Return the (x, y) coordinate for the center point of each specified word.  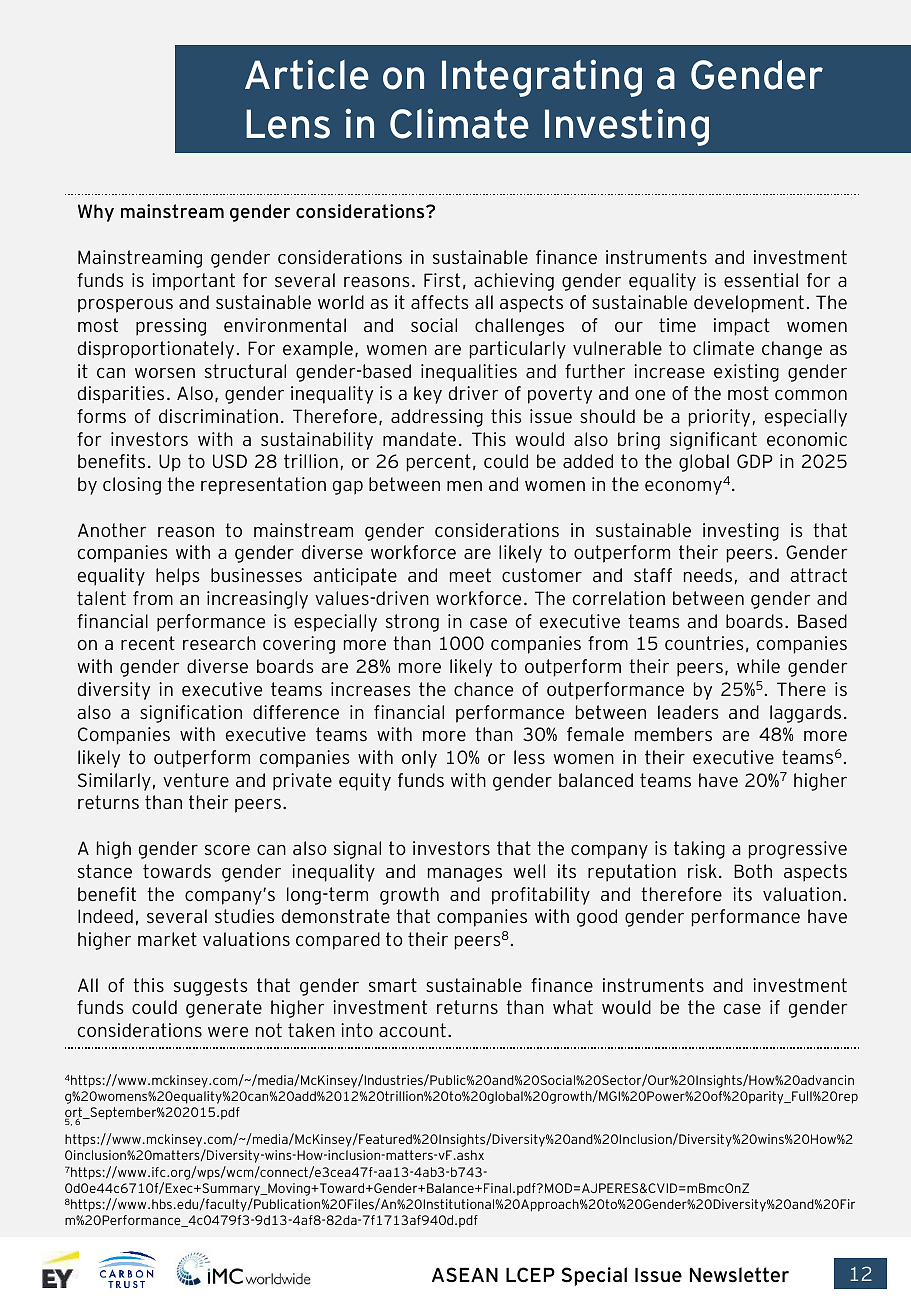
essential (761, 280)
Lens (288, 124)
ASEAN (465, 1275)
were (228, 1032)
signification (191, 714)
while (758, 666)
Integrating (542, 78)
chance (483, 689)
